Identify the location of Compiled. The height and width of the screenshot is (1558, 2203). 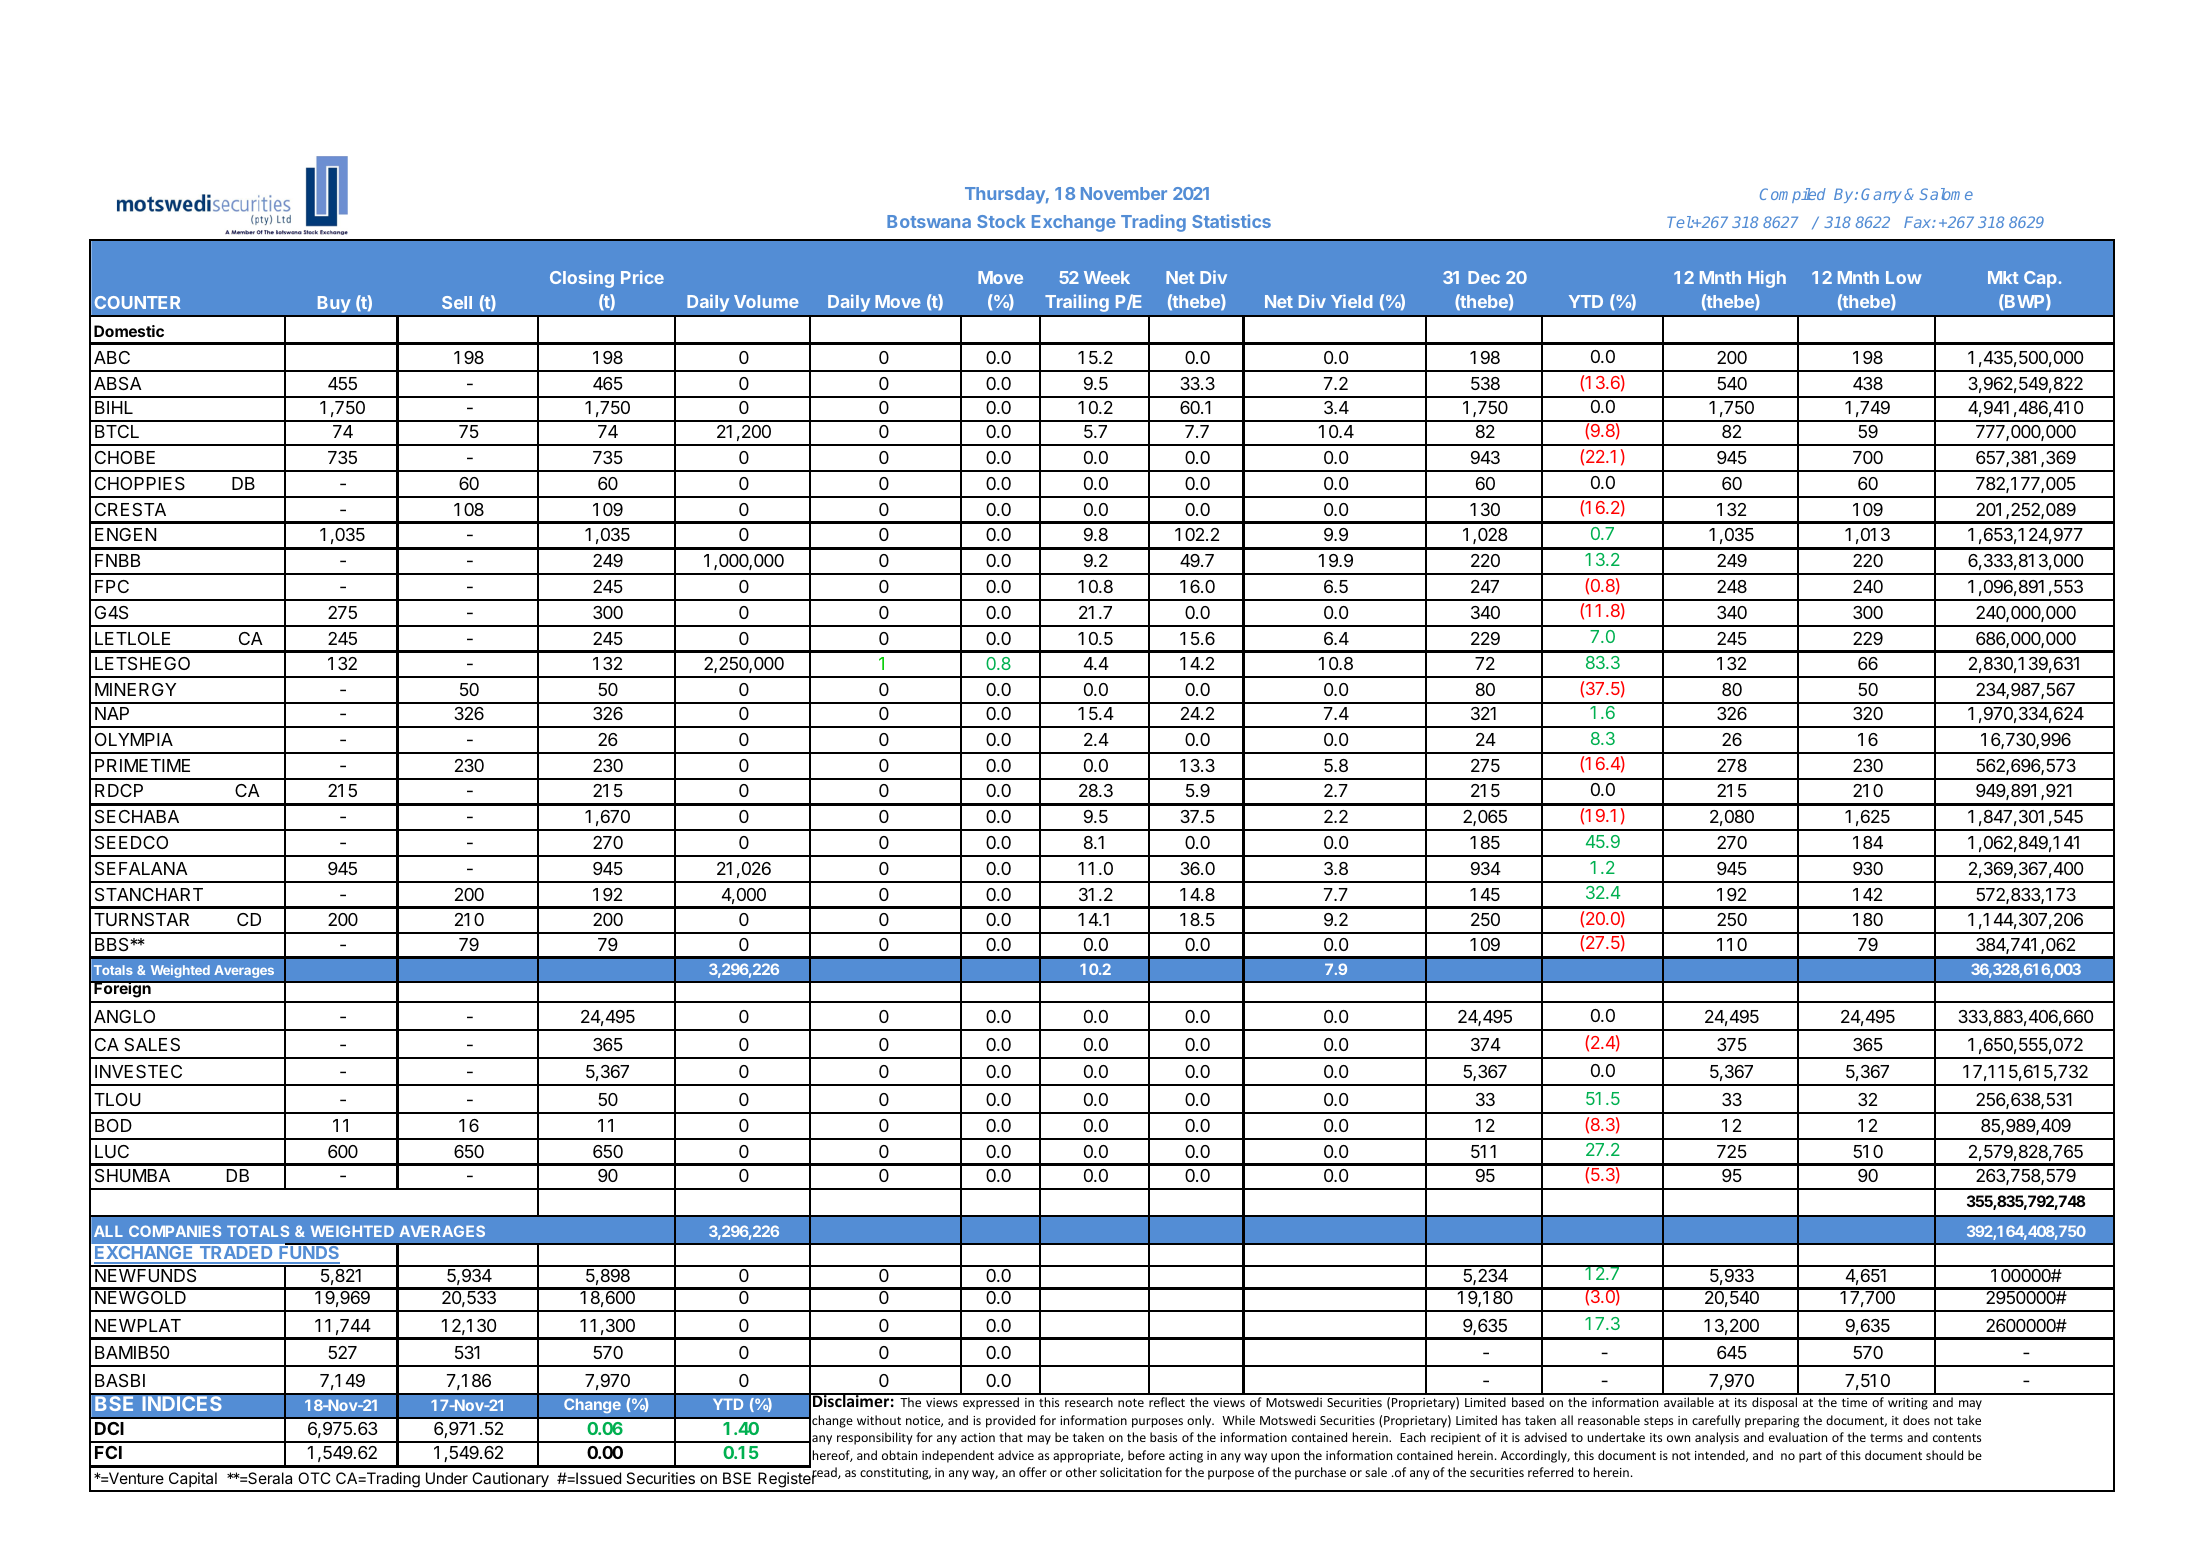
(1793, 195).
